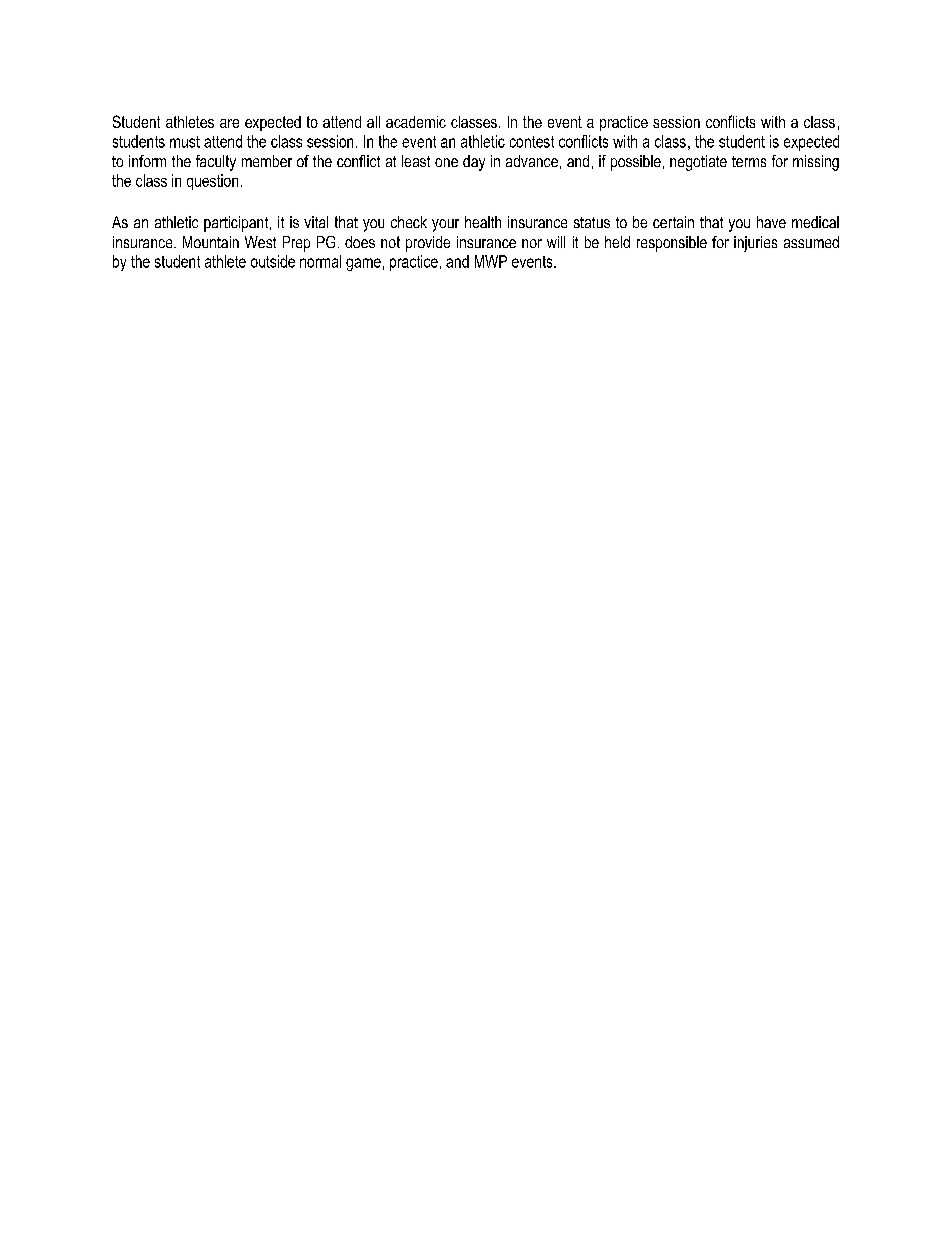 Image resolution: width=952 pixels, height=1233 pixels. Describe the element at coordinates (698, 163) in the document. I see `negotiate` at that location.
